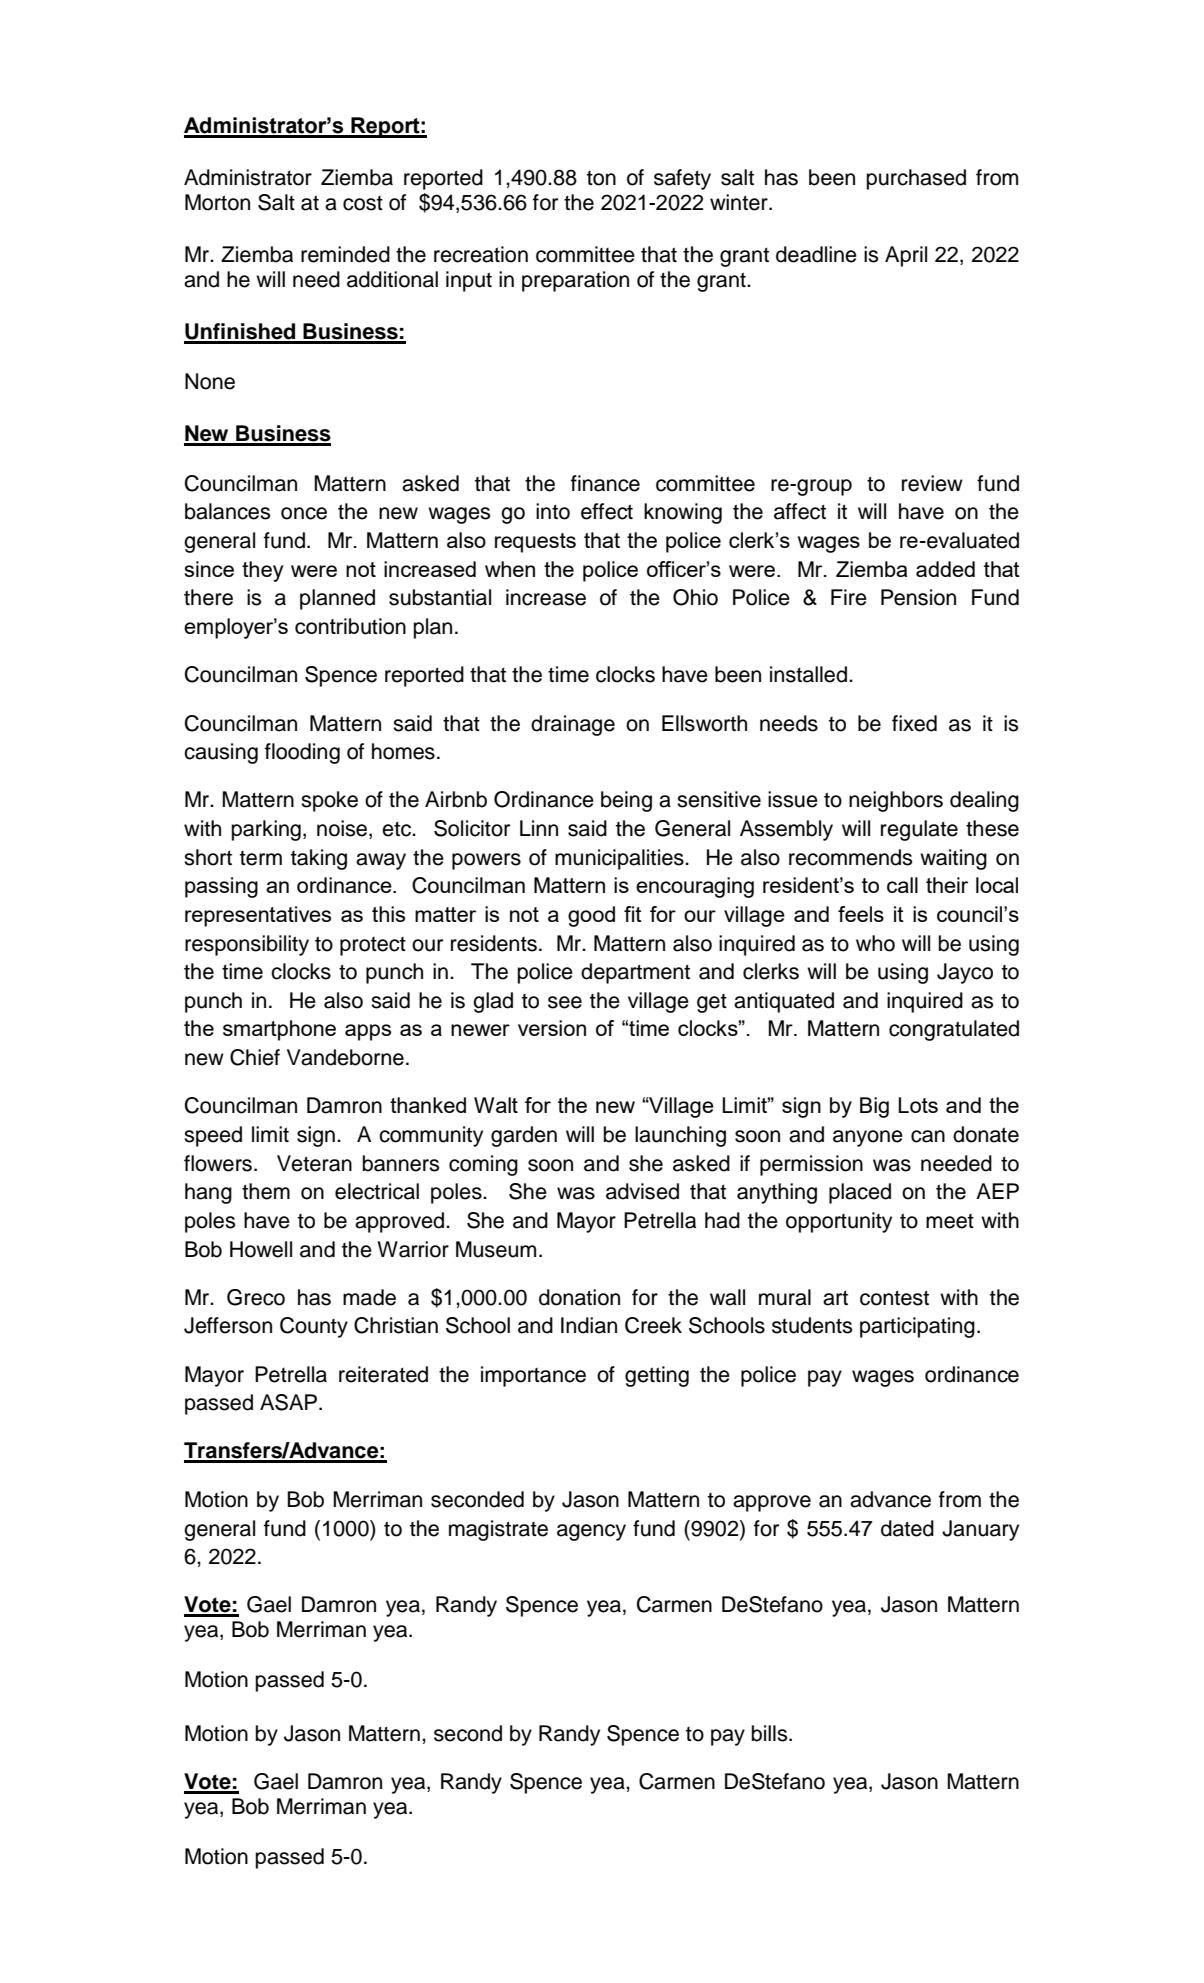 The width and height of the screenshot is (1204, 1983). I want to click on magistrate, so click(498, 1530).
